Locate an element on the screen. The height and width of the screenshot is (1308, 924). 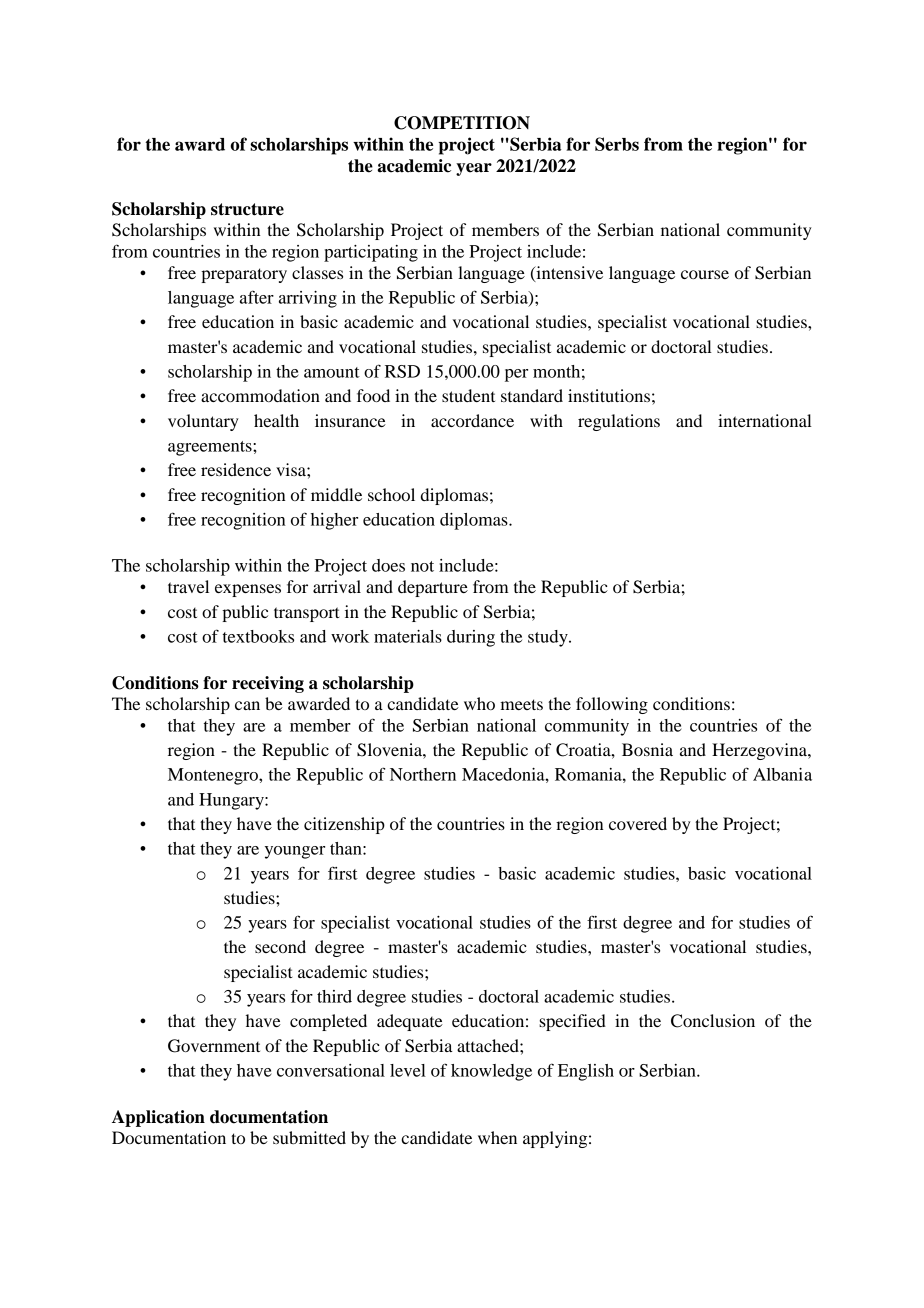
structure is located at coordinates (247, 209).
